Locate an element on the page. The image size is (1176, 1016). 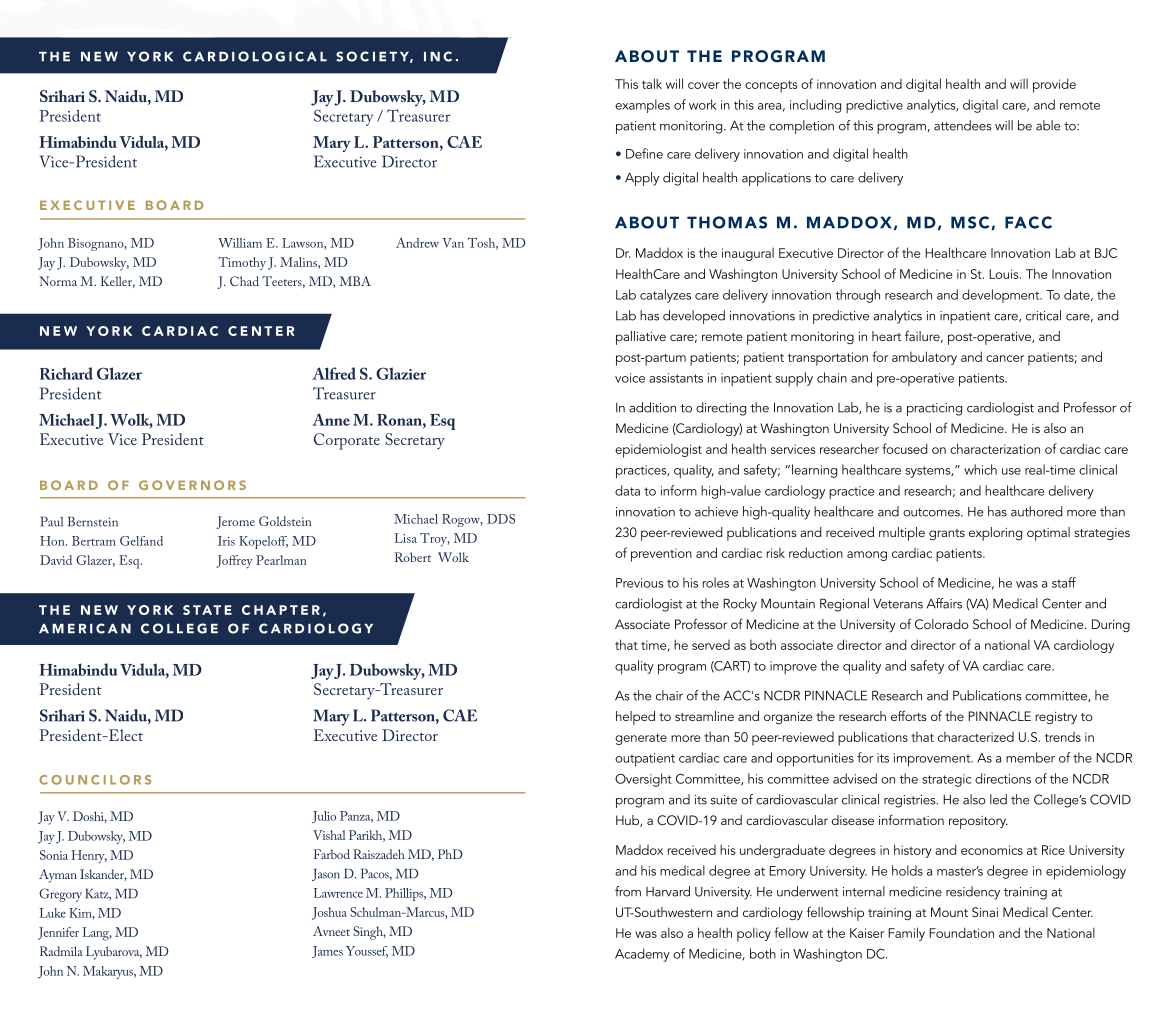
Lang is located at coordinates (97, 934).
